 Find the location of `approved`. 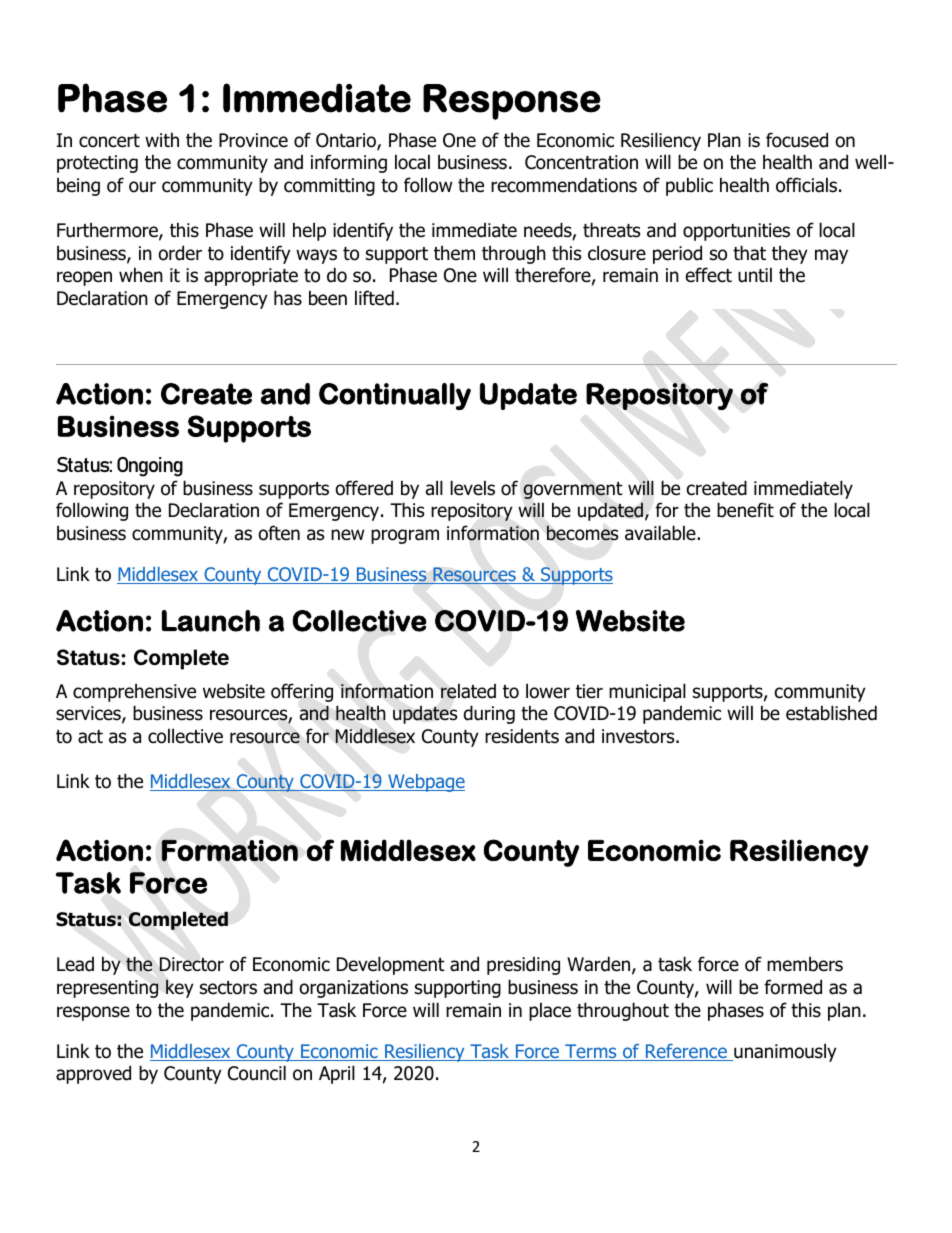

approved is located at coordinates (93, 1074).
